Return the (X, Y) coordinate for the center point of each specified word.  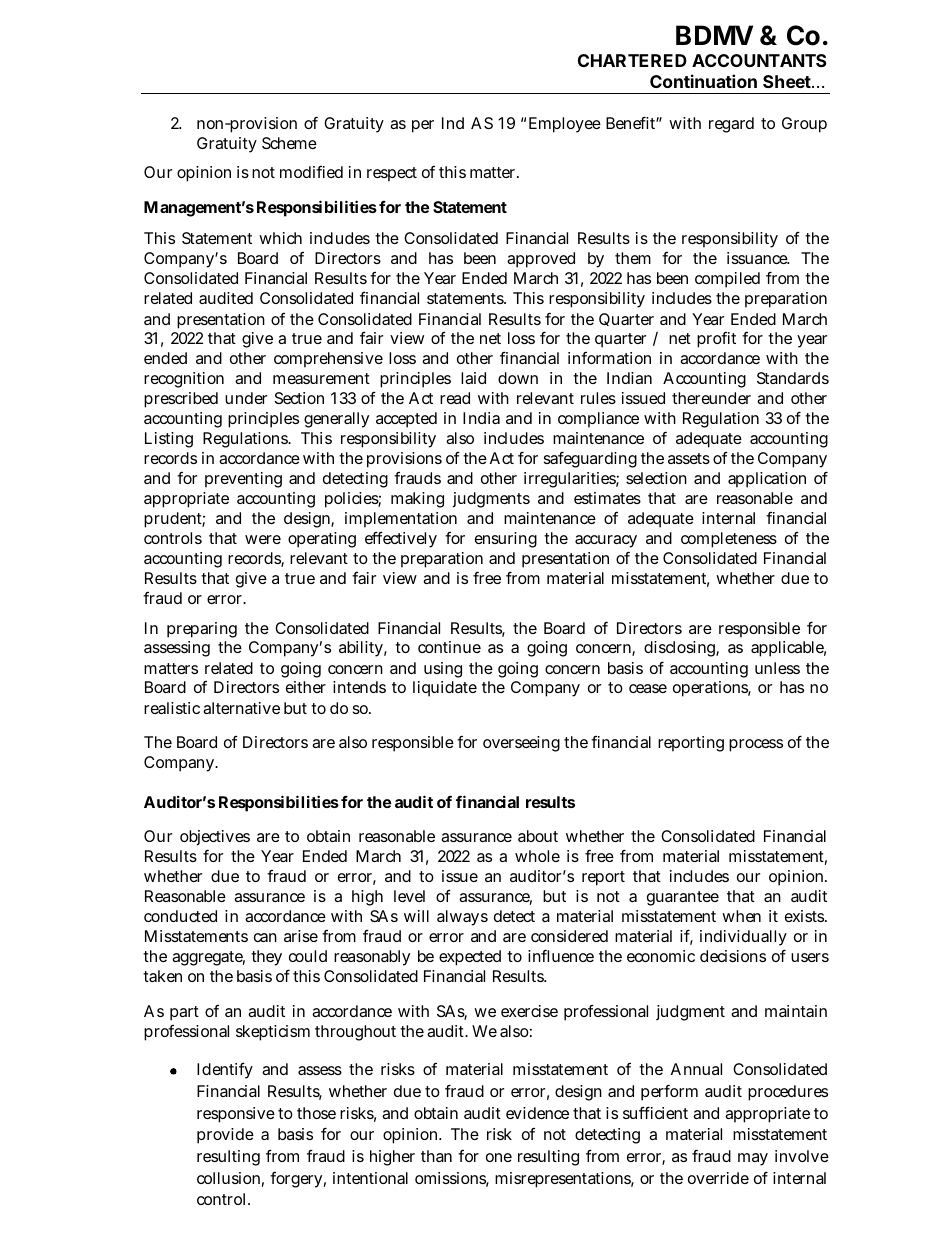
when (741, 916)
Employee (565, 125)
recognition (184, 380)
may (753, 1159)
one (499, 1157)
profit (716, 340)
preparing (202, 630)
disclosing (680, 649)
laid (473, 378)
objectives (215, 838)
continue (449, 647)
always (462, 918)
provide (225, 1136)
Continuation (703, 81)
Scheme (289, 143)
